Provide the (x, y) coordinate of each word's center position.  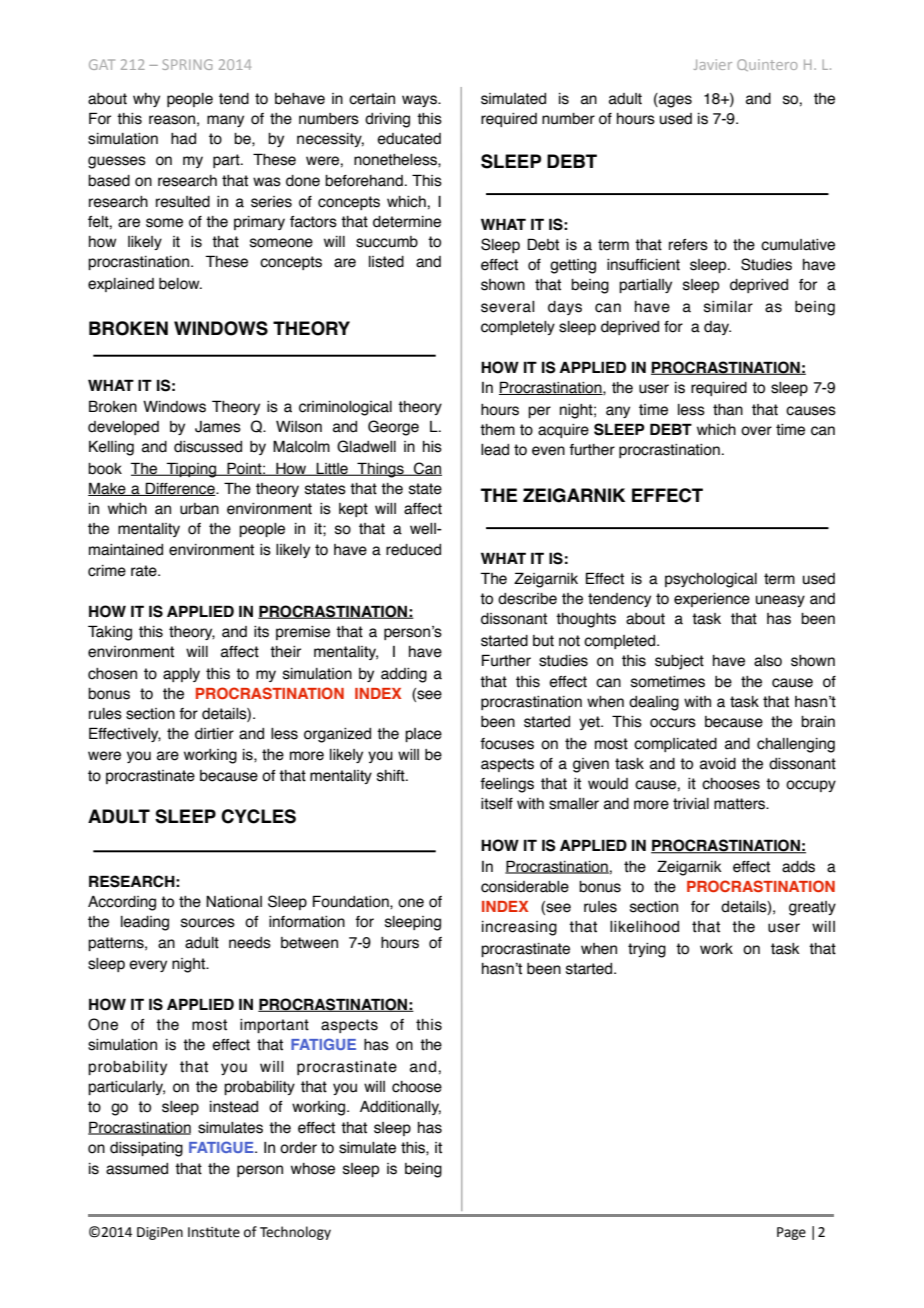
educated (409, 139)
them (497, 430)
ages (674, 100)
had (183, 139)
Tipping (191, 470)
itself (497, 804)
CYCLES (258, 816)
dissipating (146, 1149)
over (756, 431)
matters (741, 804)
